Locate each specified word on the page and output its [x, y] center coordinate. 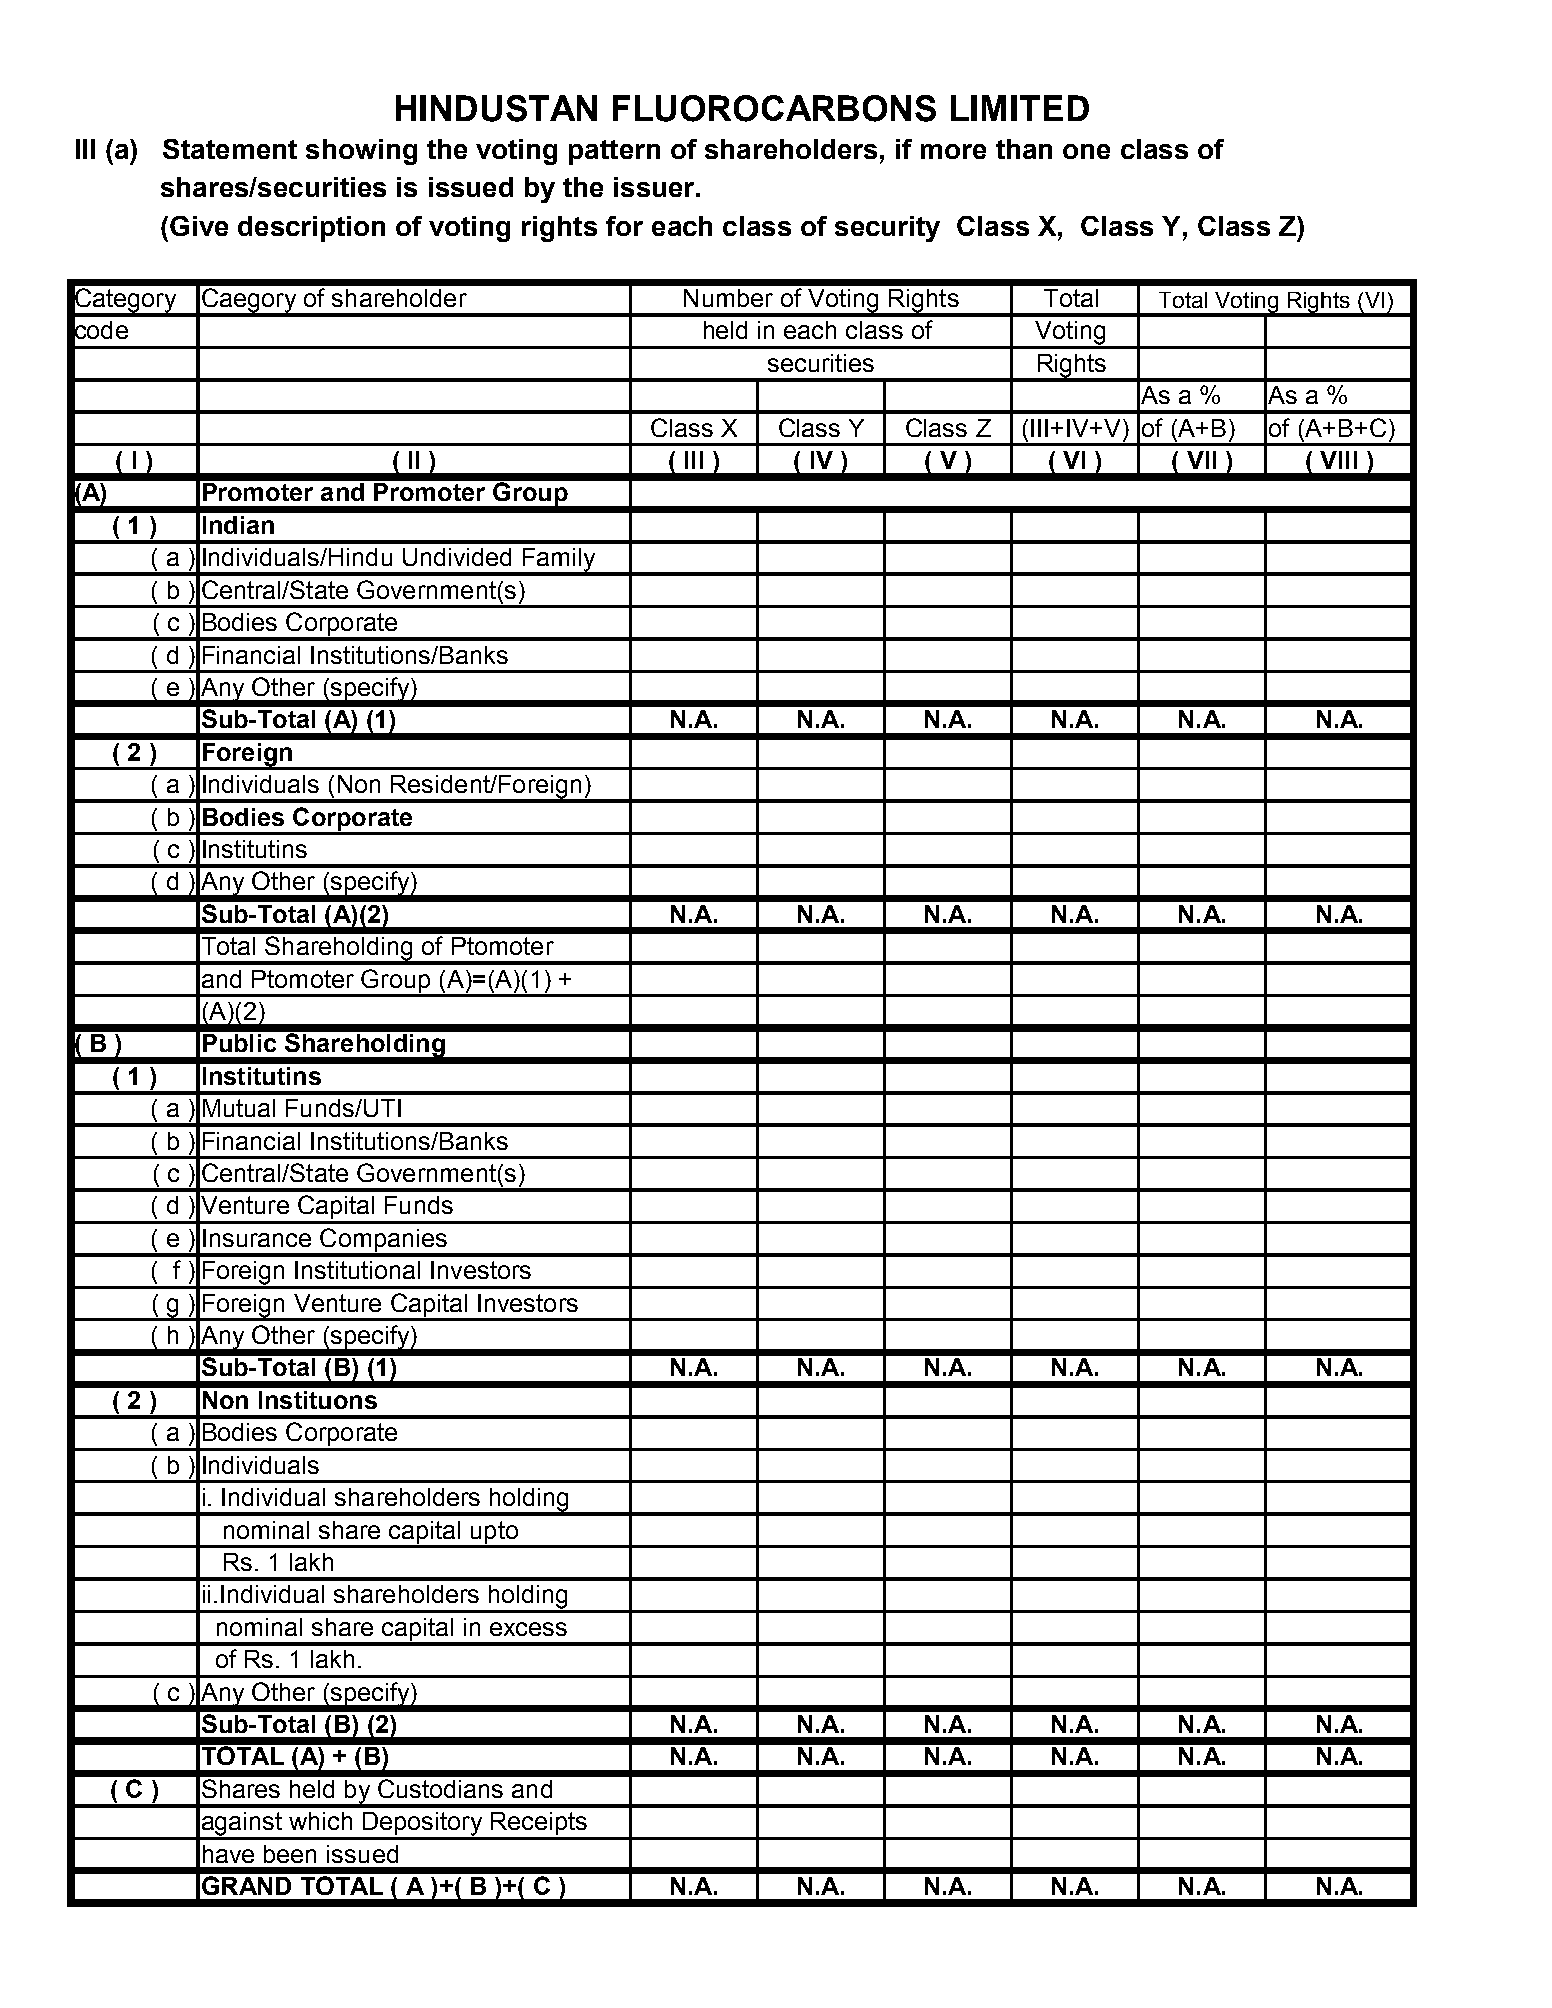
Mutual [239, 1108]
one [1086, 151]
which [320, 1821]
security [887, 229]
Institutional [357, 1270]
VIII [1338, 460]
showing [361, 152]
